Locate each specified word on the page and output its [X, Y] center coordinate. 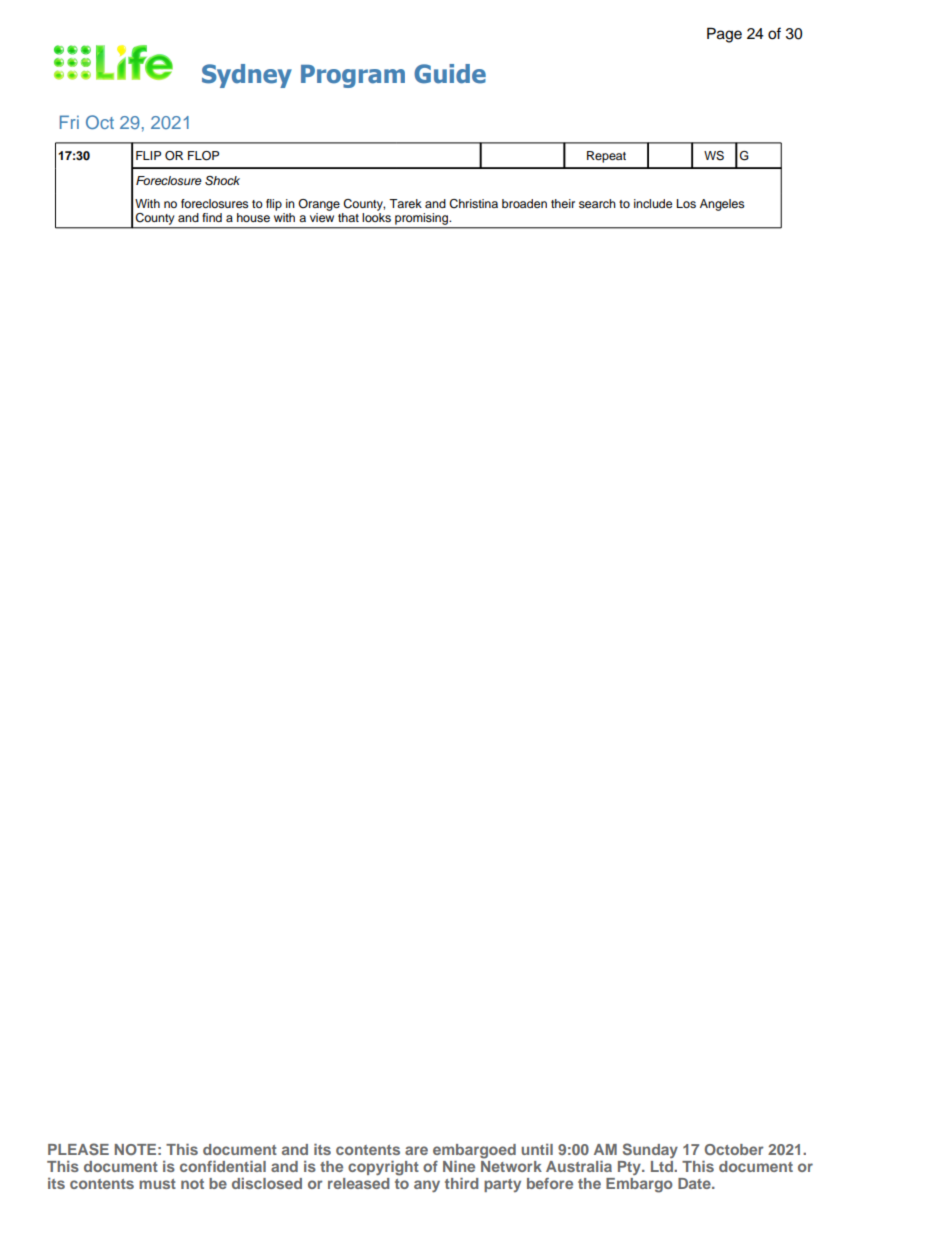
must [157, 1184]
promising [421, 220]
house [253, 217]
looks [376, 217]
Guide [450, 74]
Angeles [722, 205]
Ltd [663, 1166]
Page [724, 35]
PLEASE [78, 1149]
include [653, 203]
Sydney [247, 76]
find [212, 217]
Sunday [650, 1150]
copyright [383, 1168]
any [427, 1186]
